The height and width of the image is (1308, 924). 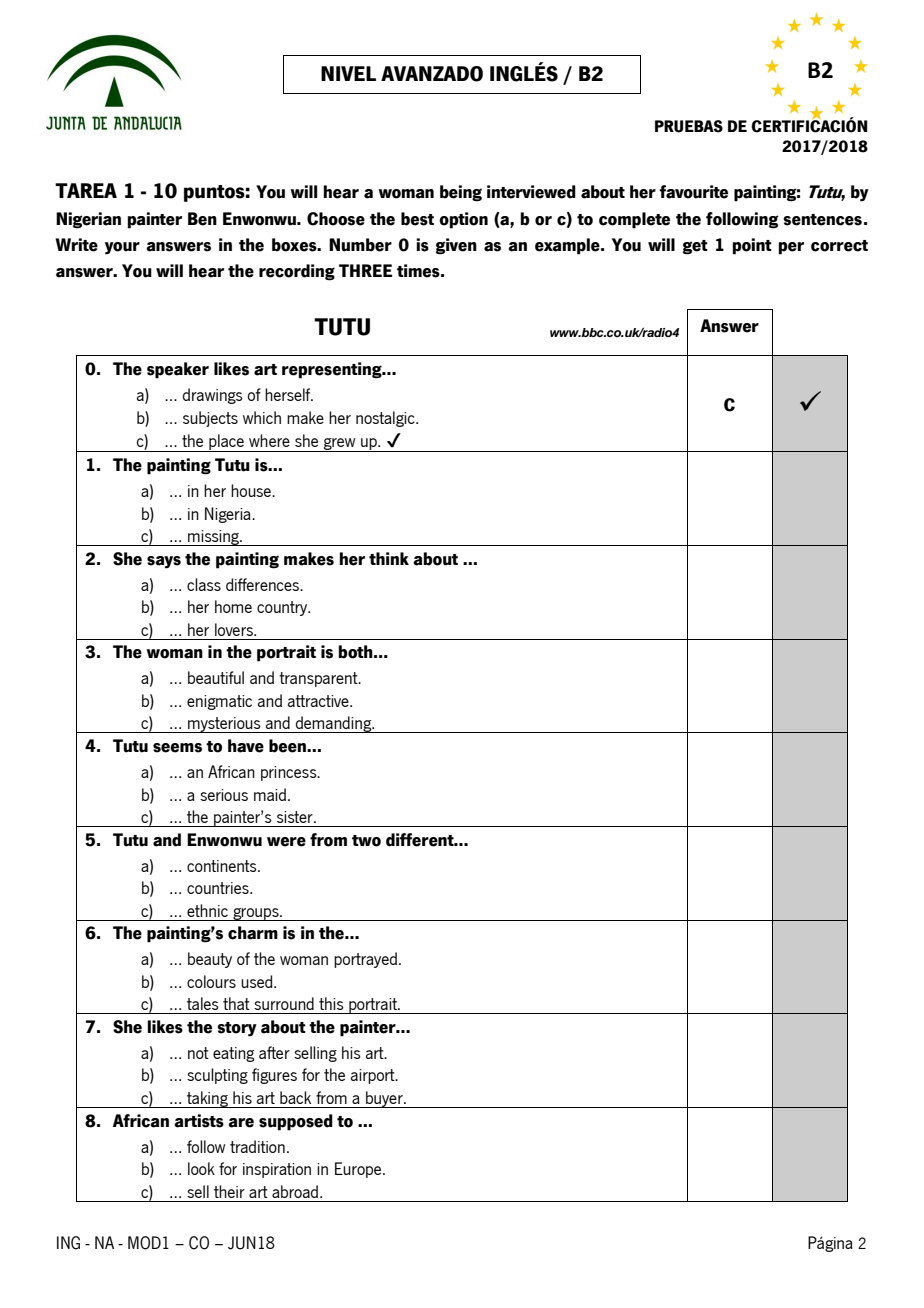 What do you see at coordinates (216, 677) in the image?
I see `beautiful` at bounding box center [216, 677].
